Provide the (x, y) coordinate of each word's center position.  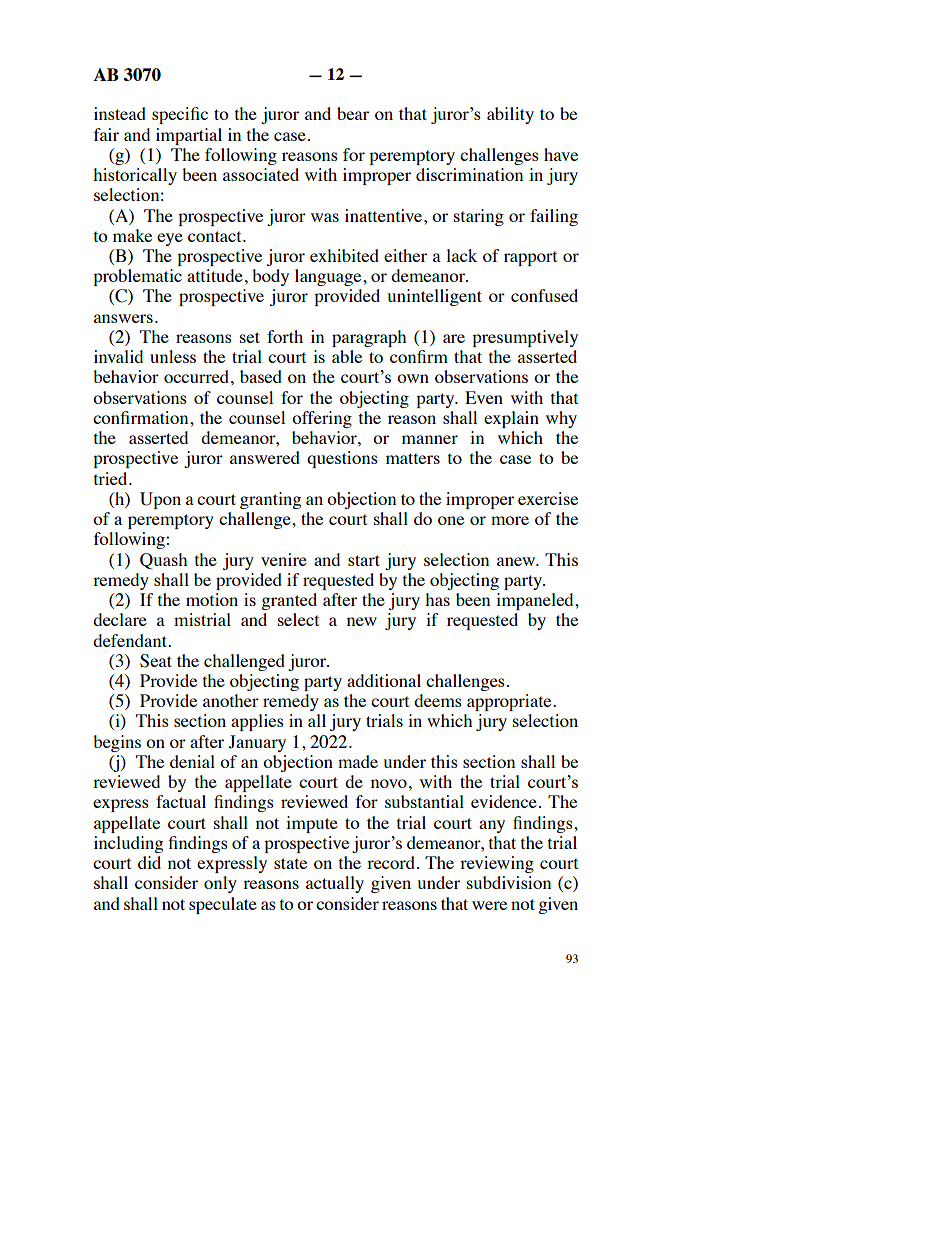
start (364, 560)
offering (322, 419)
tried (112, 478)
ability (510, 115)
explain (511, 419)
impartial (189, 136)
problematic (137, 277)
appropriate (510, 702)
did (149, 862)
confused (544, 295)
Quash (163, 561)
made (358, 761)
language (329, 277)
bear (353, 113)
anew (517, 561)
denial (192, 761)
